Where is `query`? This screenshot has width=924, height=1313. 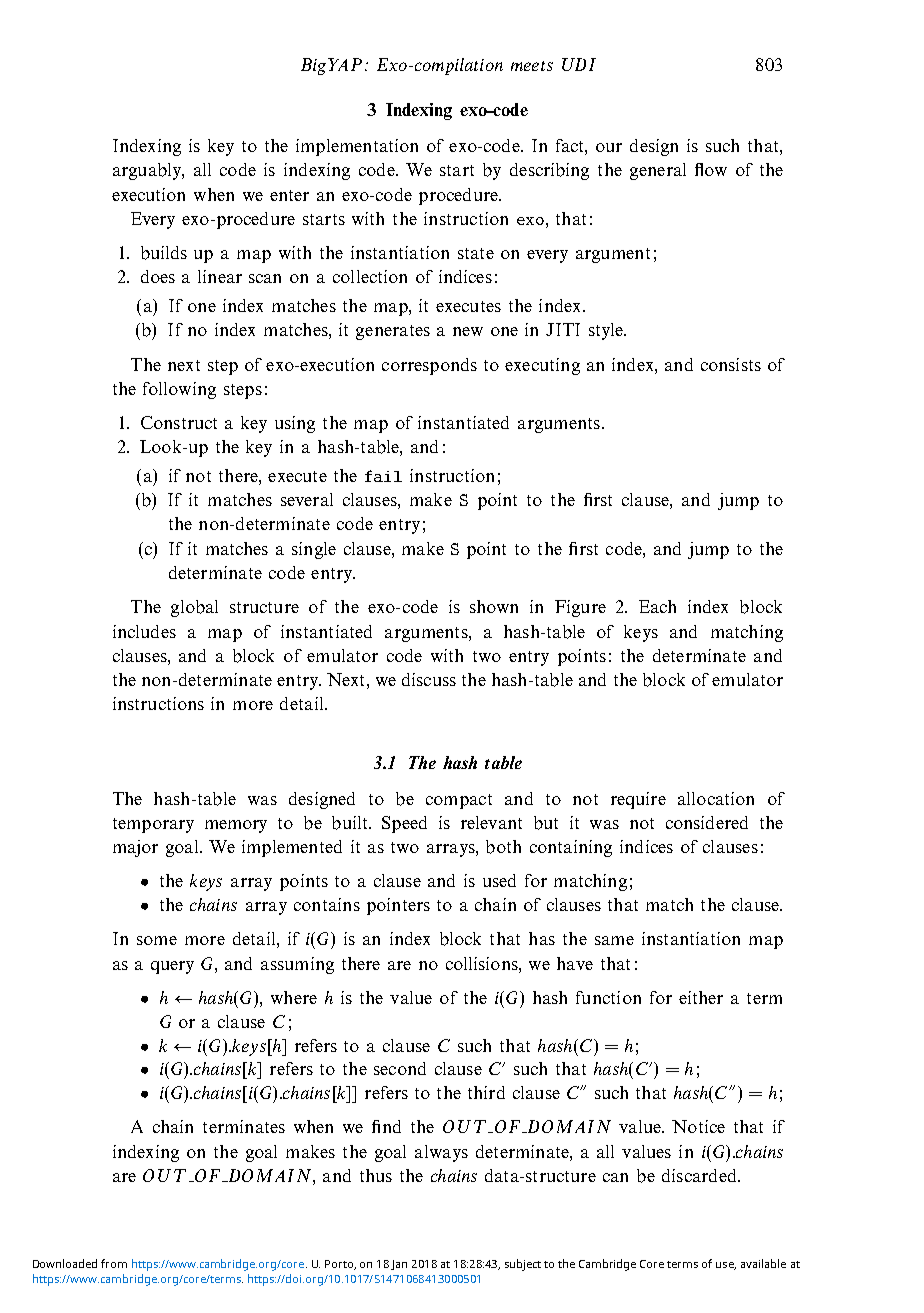
query is located at coordinates (172, 967).
